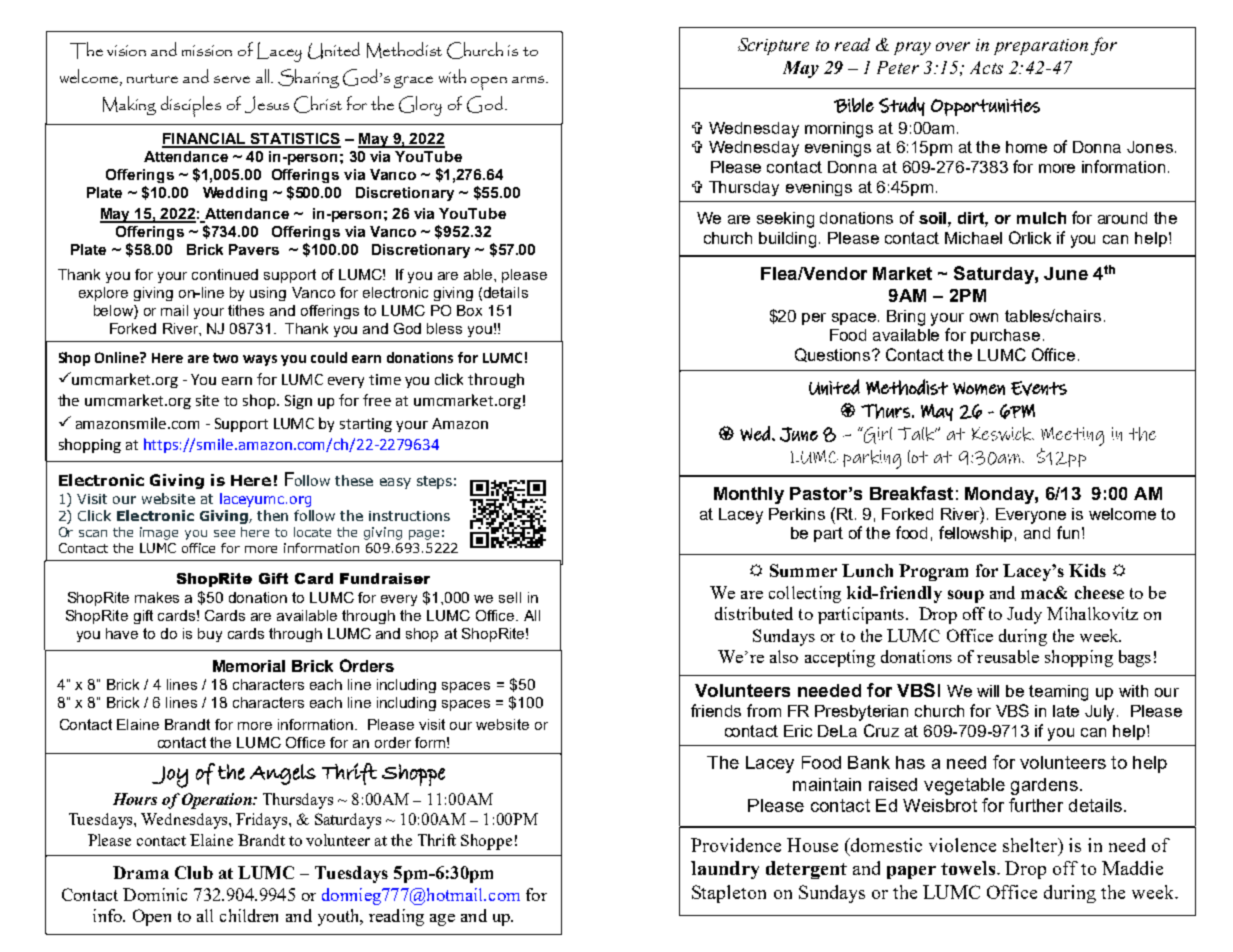 This document has height=952, width=1233. Describe the element at coordinates (232, 79) in the document. I see `serve` at that location.
